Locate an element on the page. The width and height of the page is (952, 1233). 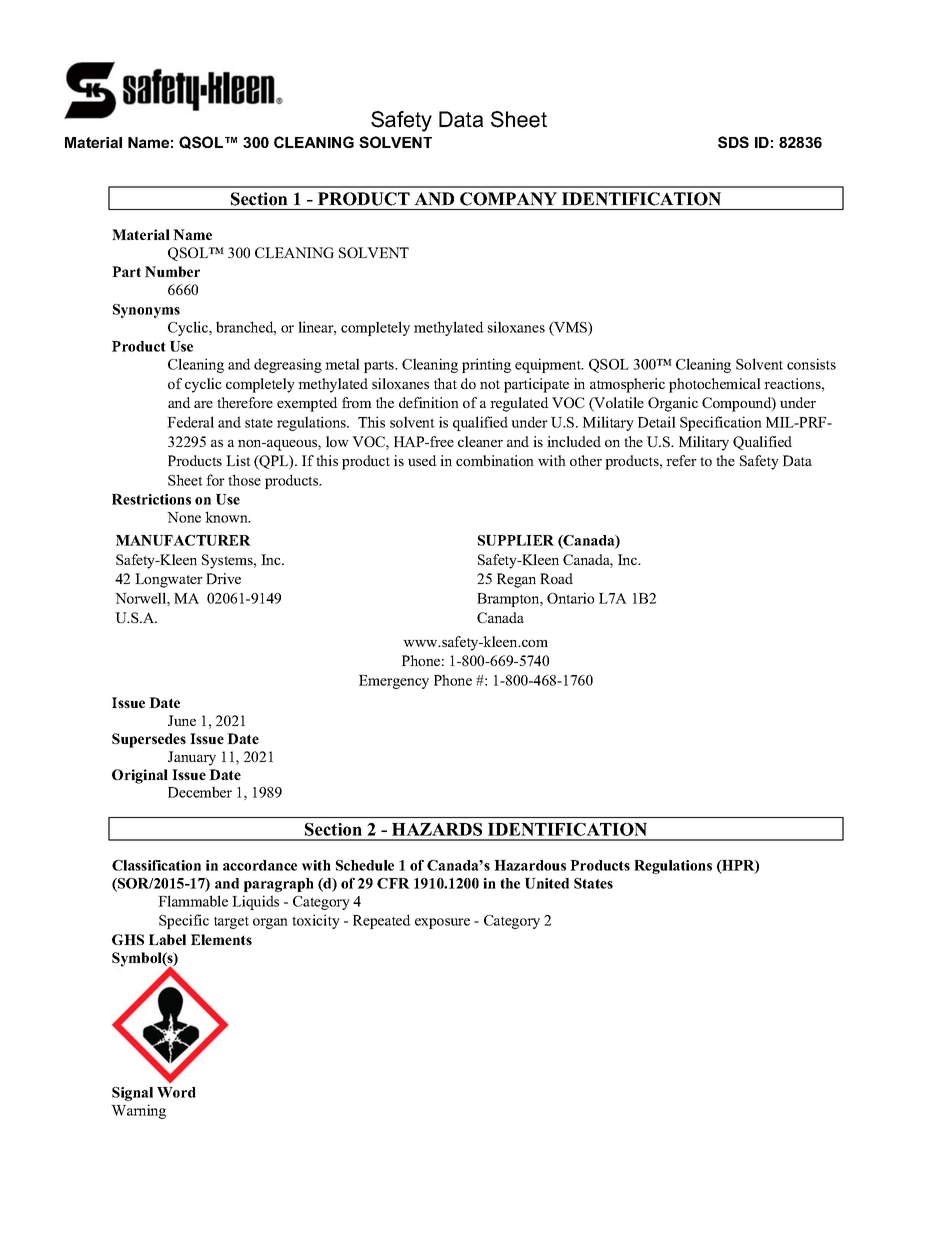
Number is located at coordinates (172, 271).
